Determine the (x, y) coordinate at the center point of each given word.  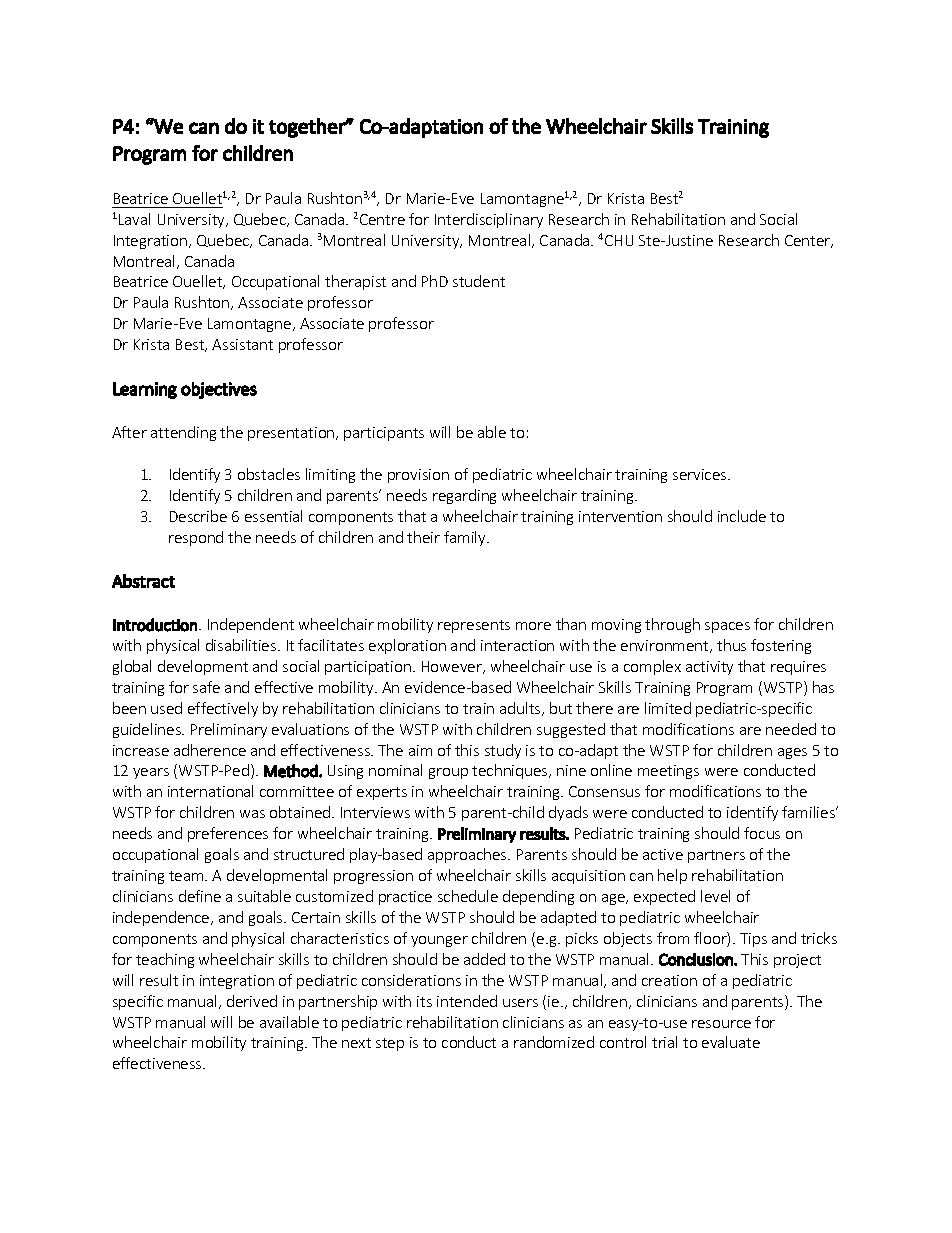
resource (721, 1024)
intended (467, 1001)
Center (809, 241)
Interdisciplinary (489, 220)
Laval (134, 219)
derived (252, 1001)
